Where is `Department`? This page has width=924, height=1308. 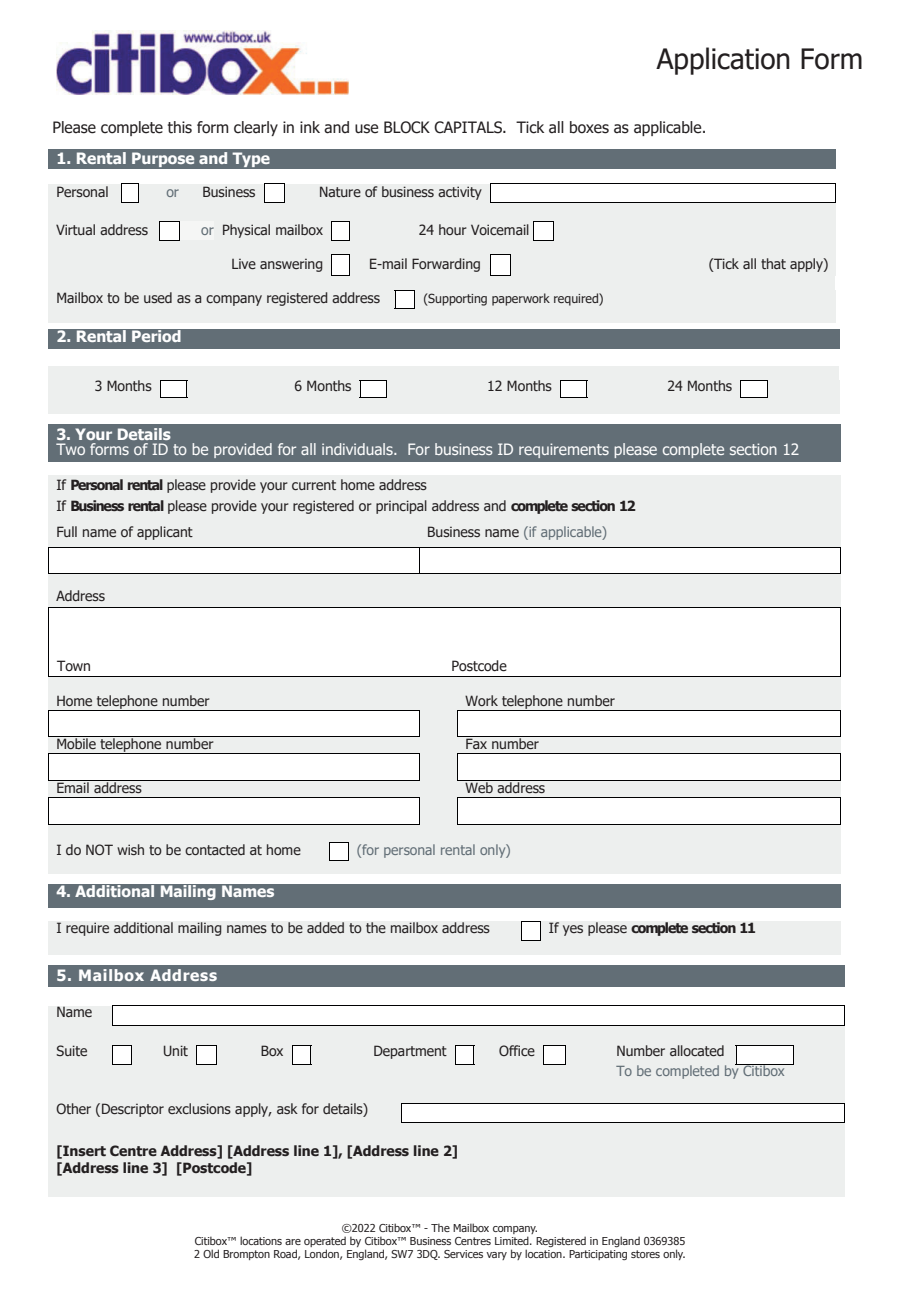
Department is located at coordinates (410, 1052).
